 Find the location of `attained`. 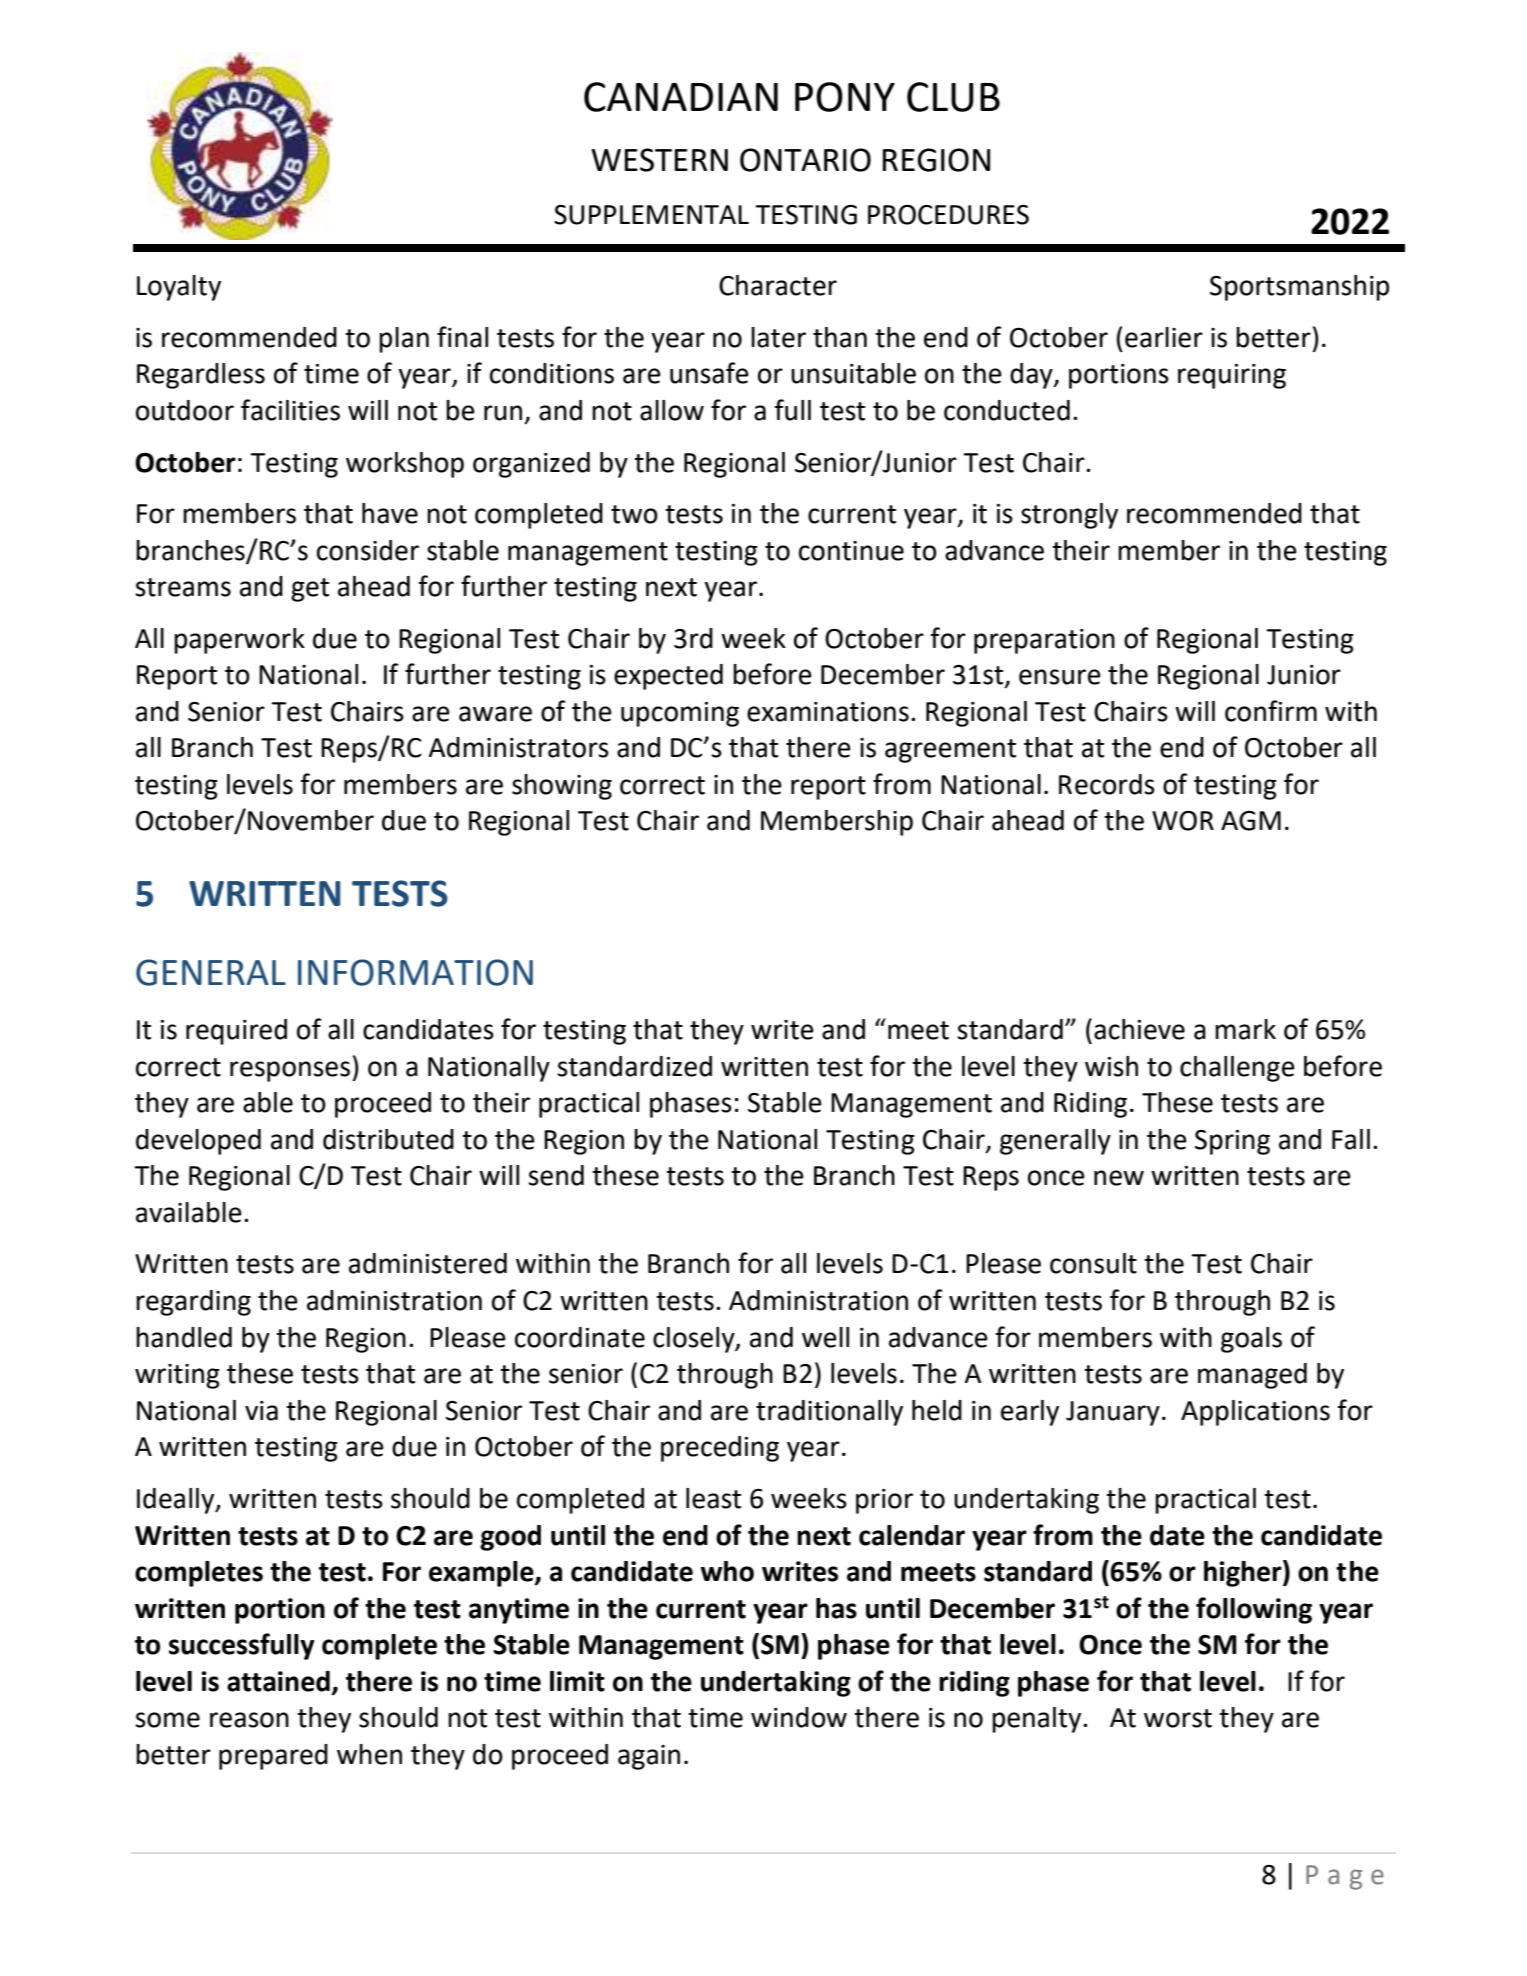

attained is located at coordinates (278, 1681).
